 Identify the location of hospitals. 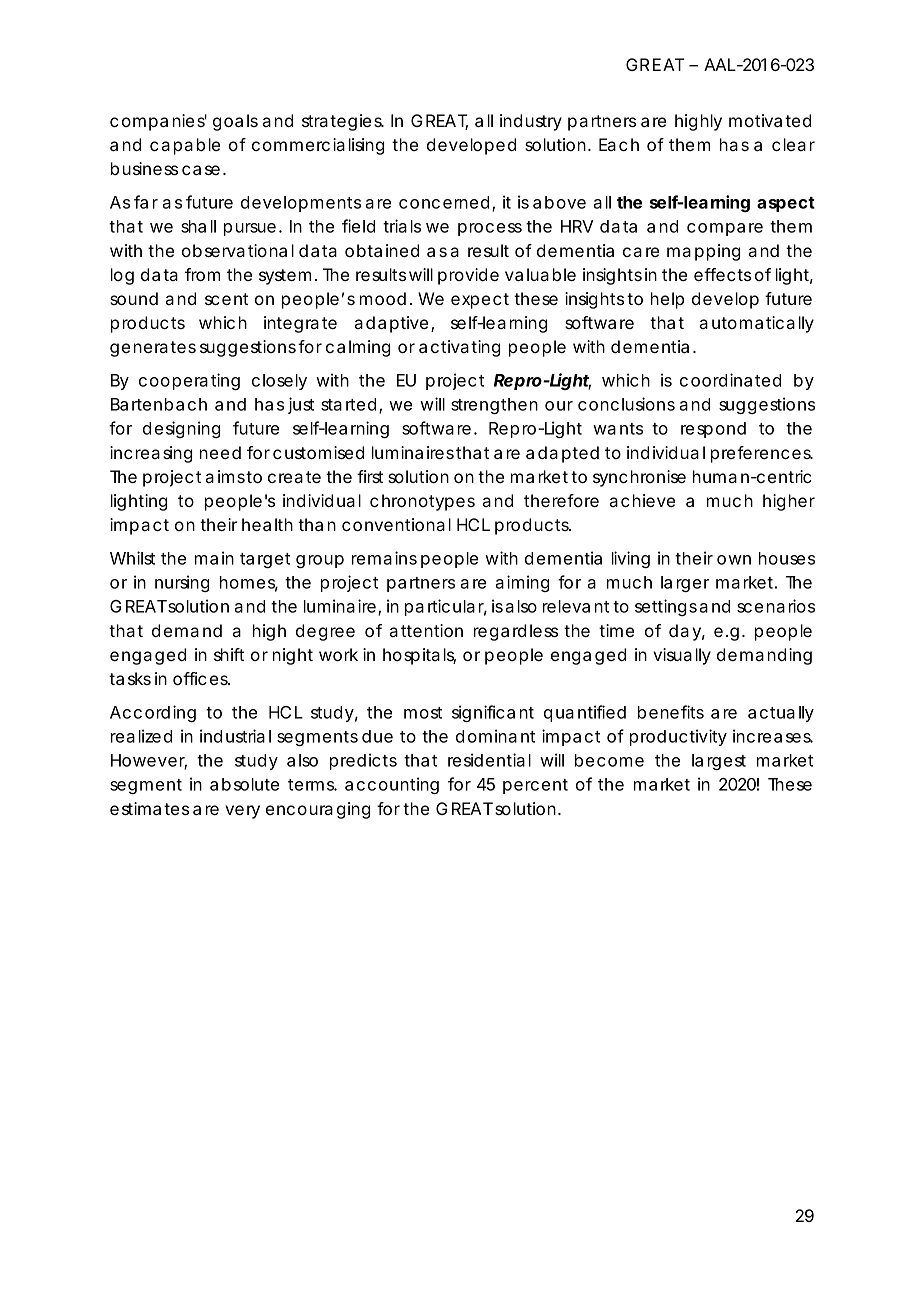
(419, 656).
